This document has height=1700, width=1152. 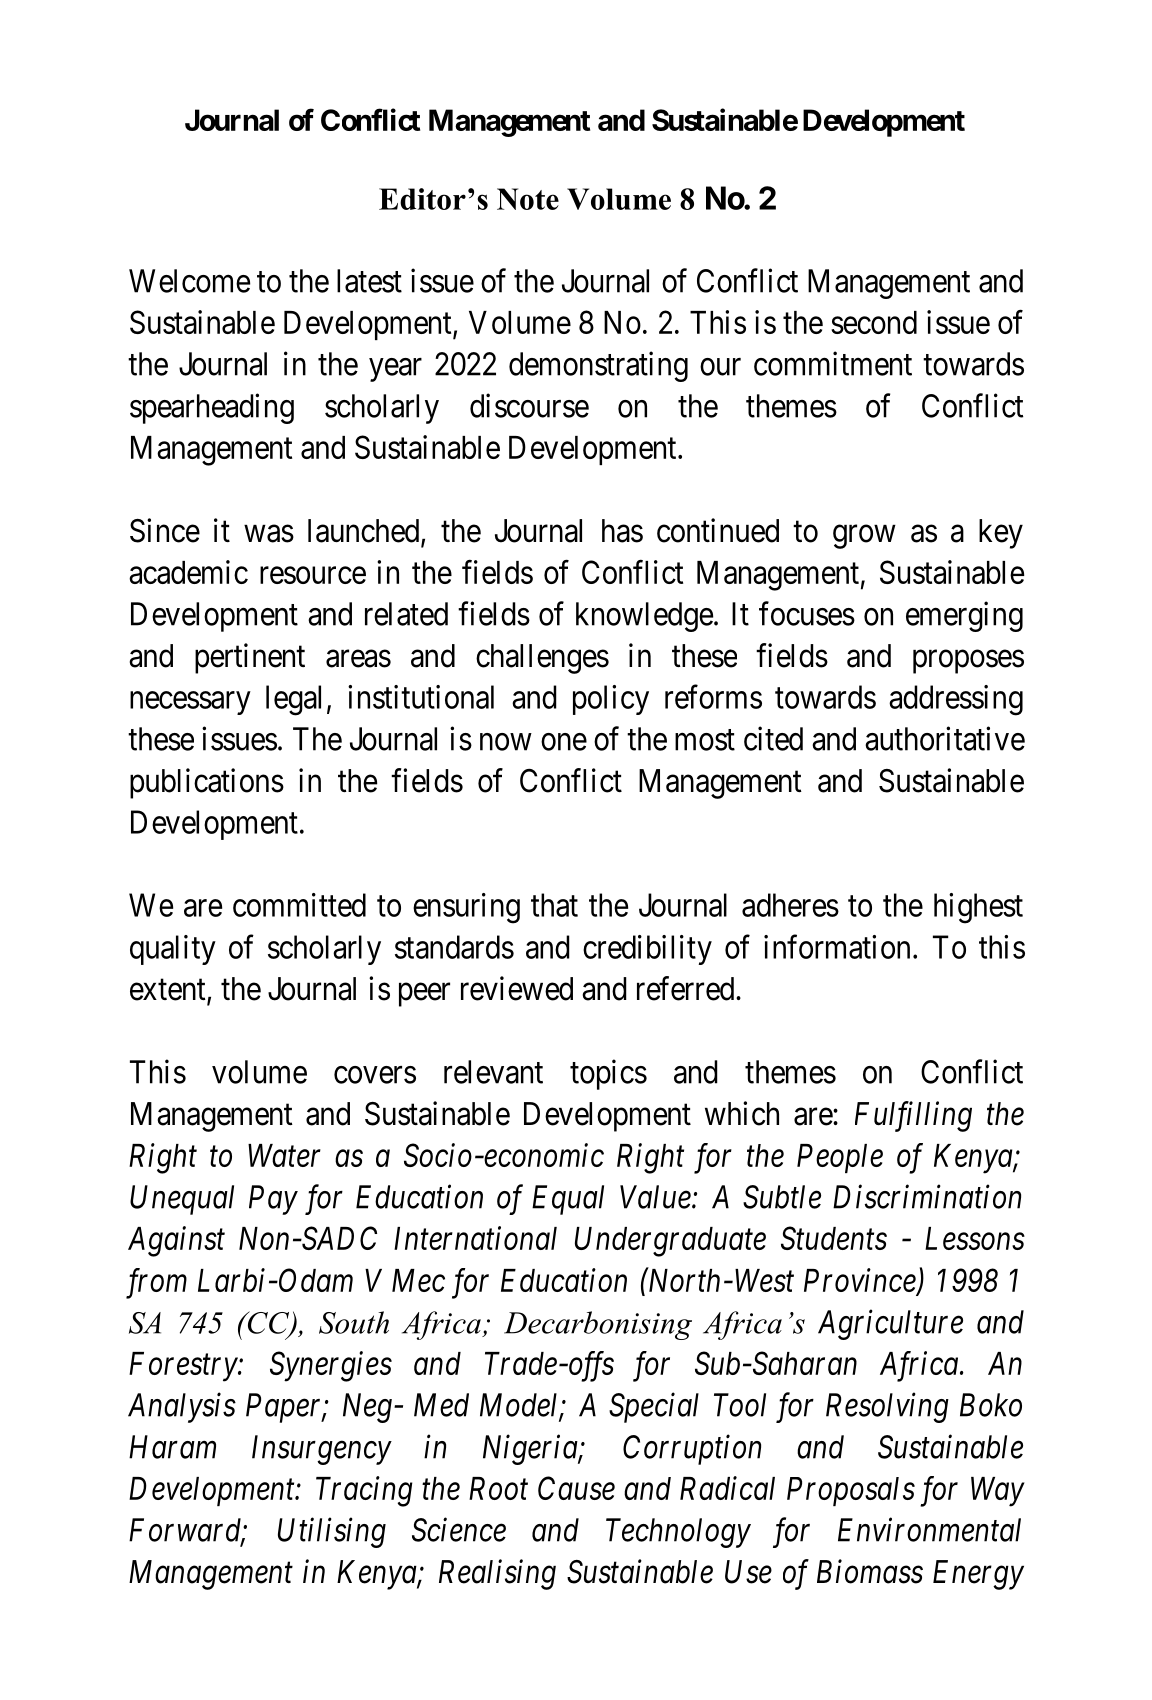 I want to click on Environmental, so click(x=929, y=1529).
